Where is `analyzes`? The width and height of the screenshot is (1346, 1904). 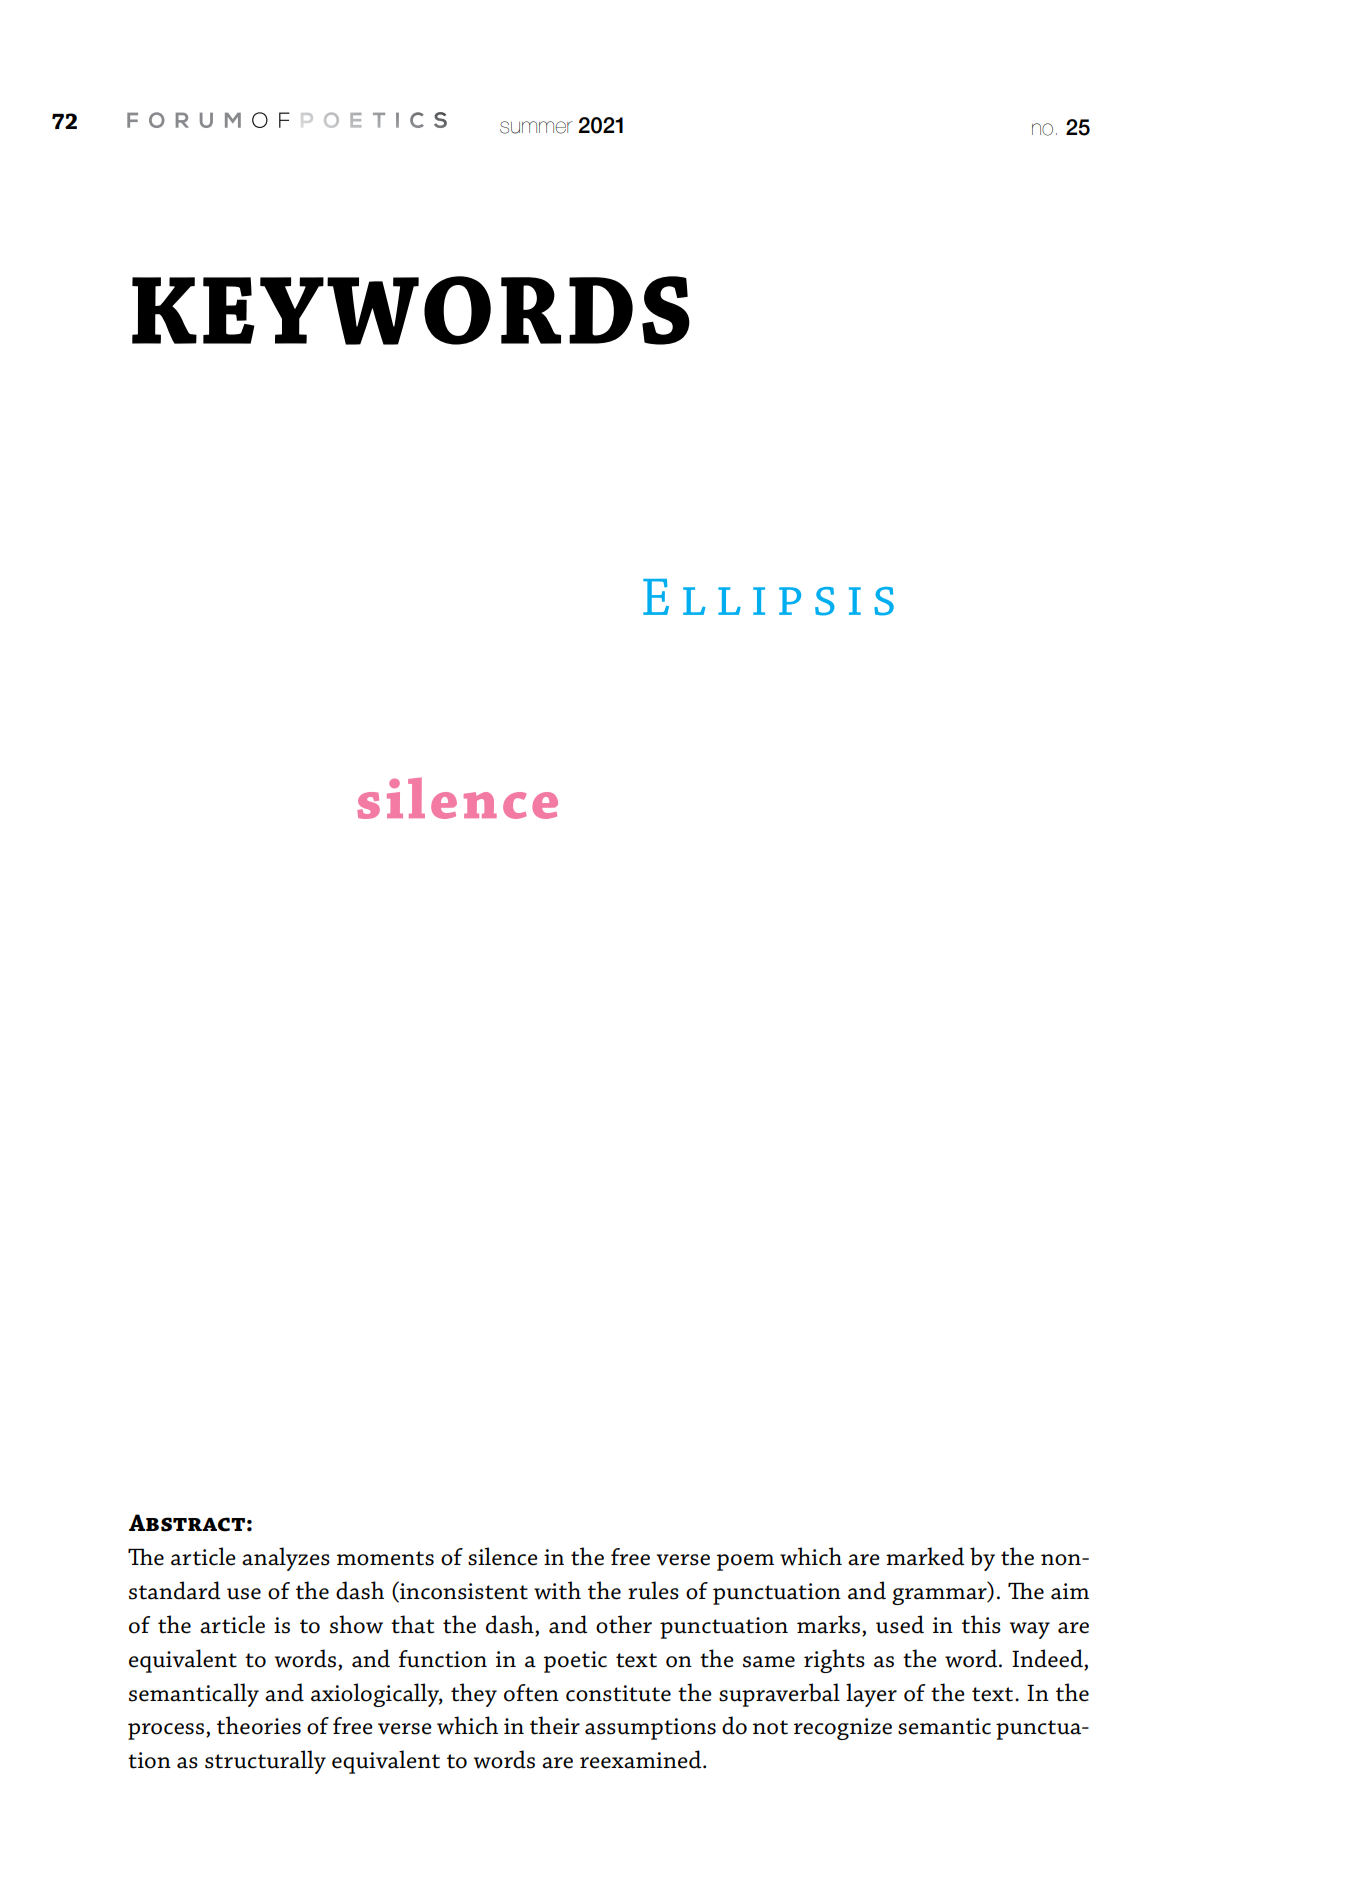 analyzes is located at coordinates (286, 1559).
